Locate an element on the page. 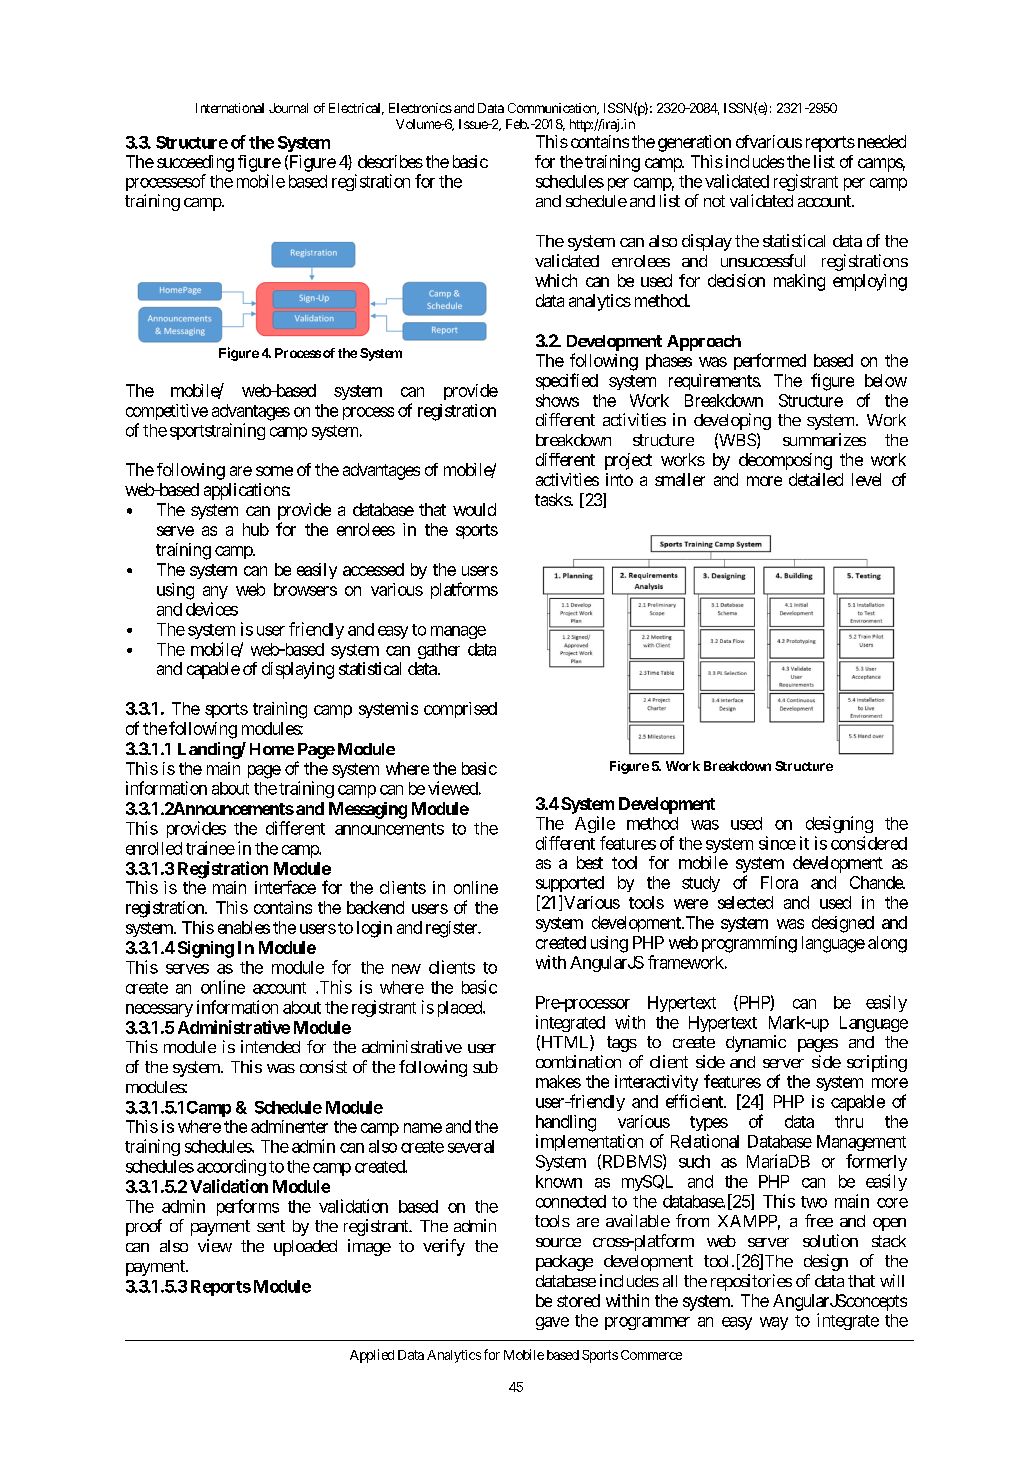  Communication is located at coordinates (553, 109).
